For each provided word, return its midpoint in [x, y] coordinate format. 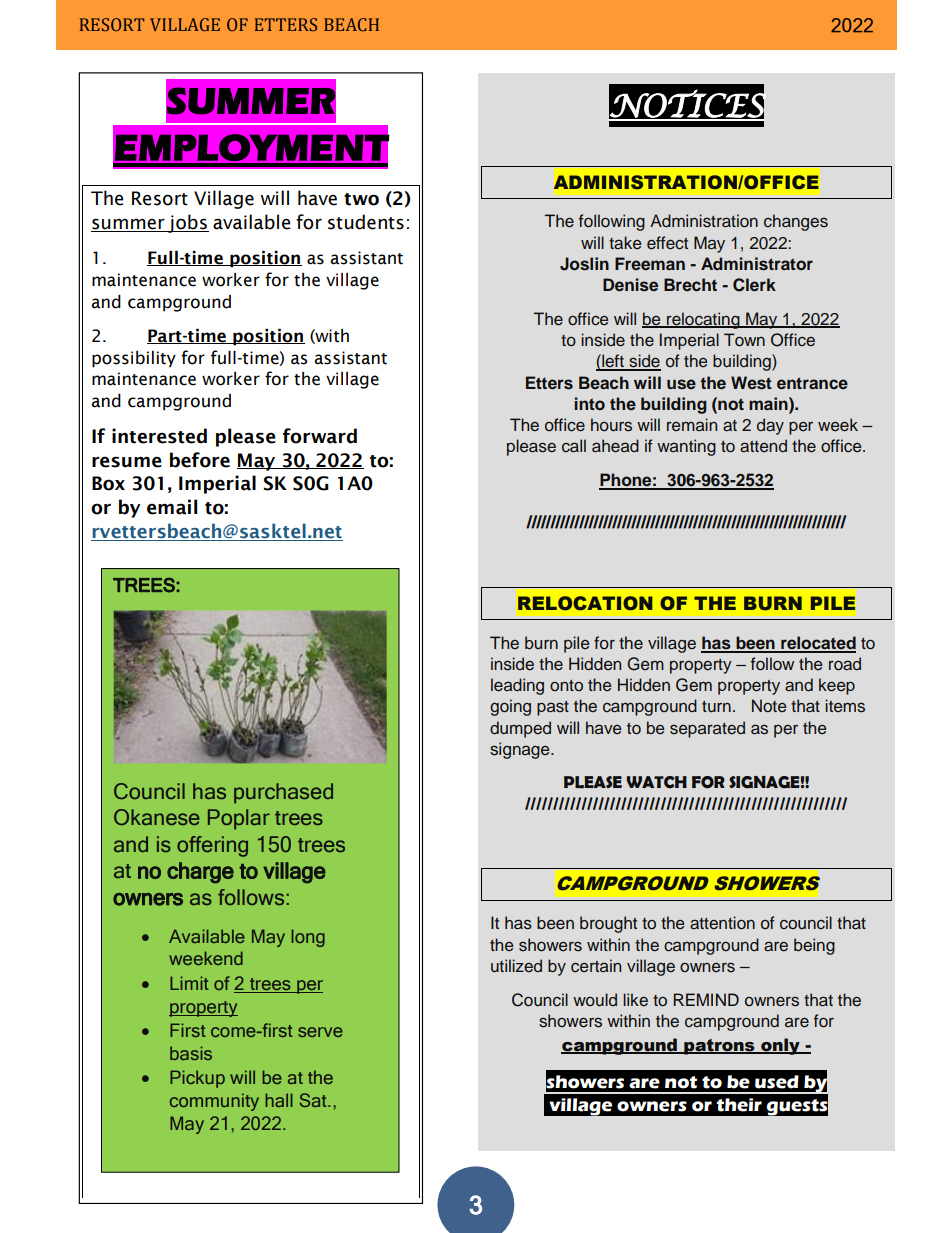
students [366, 222]
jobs [187, 223]
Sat [314, 1100]
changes [796, 222]
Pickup [197, 1079]
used [777, 1082]
